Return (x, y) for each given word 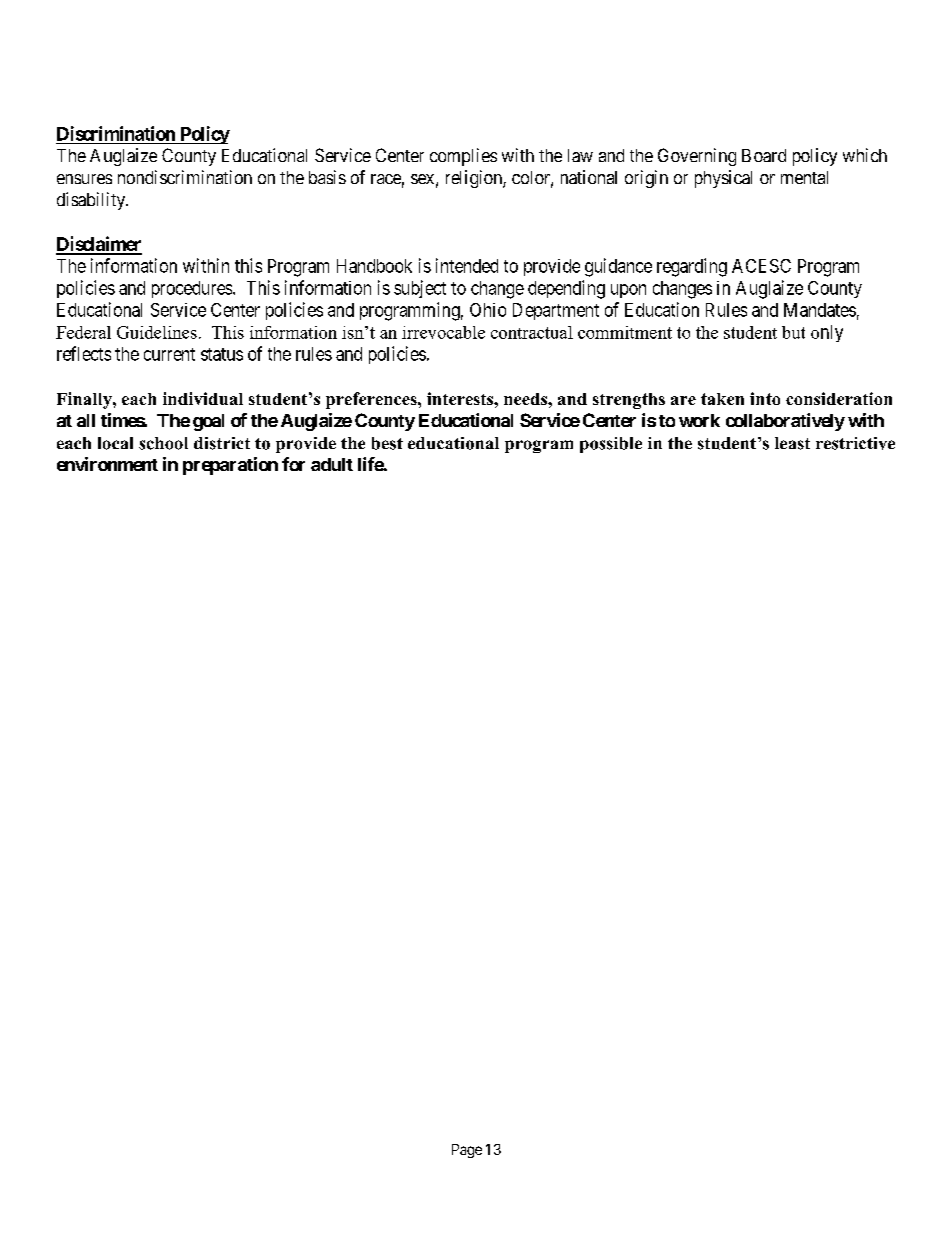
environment (107, 464)
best (387, 443)
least (792, 443)
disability (92, 201)
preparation (230, 466)
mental (804, 177)
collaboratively (785, 422)
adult (332, 464)
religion (475, 179)
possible (611, 445)
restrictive (855, 443)
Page (467, 1151)
